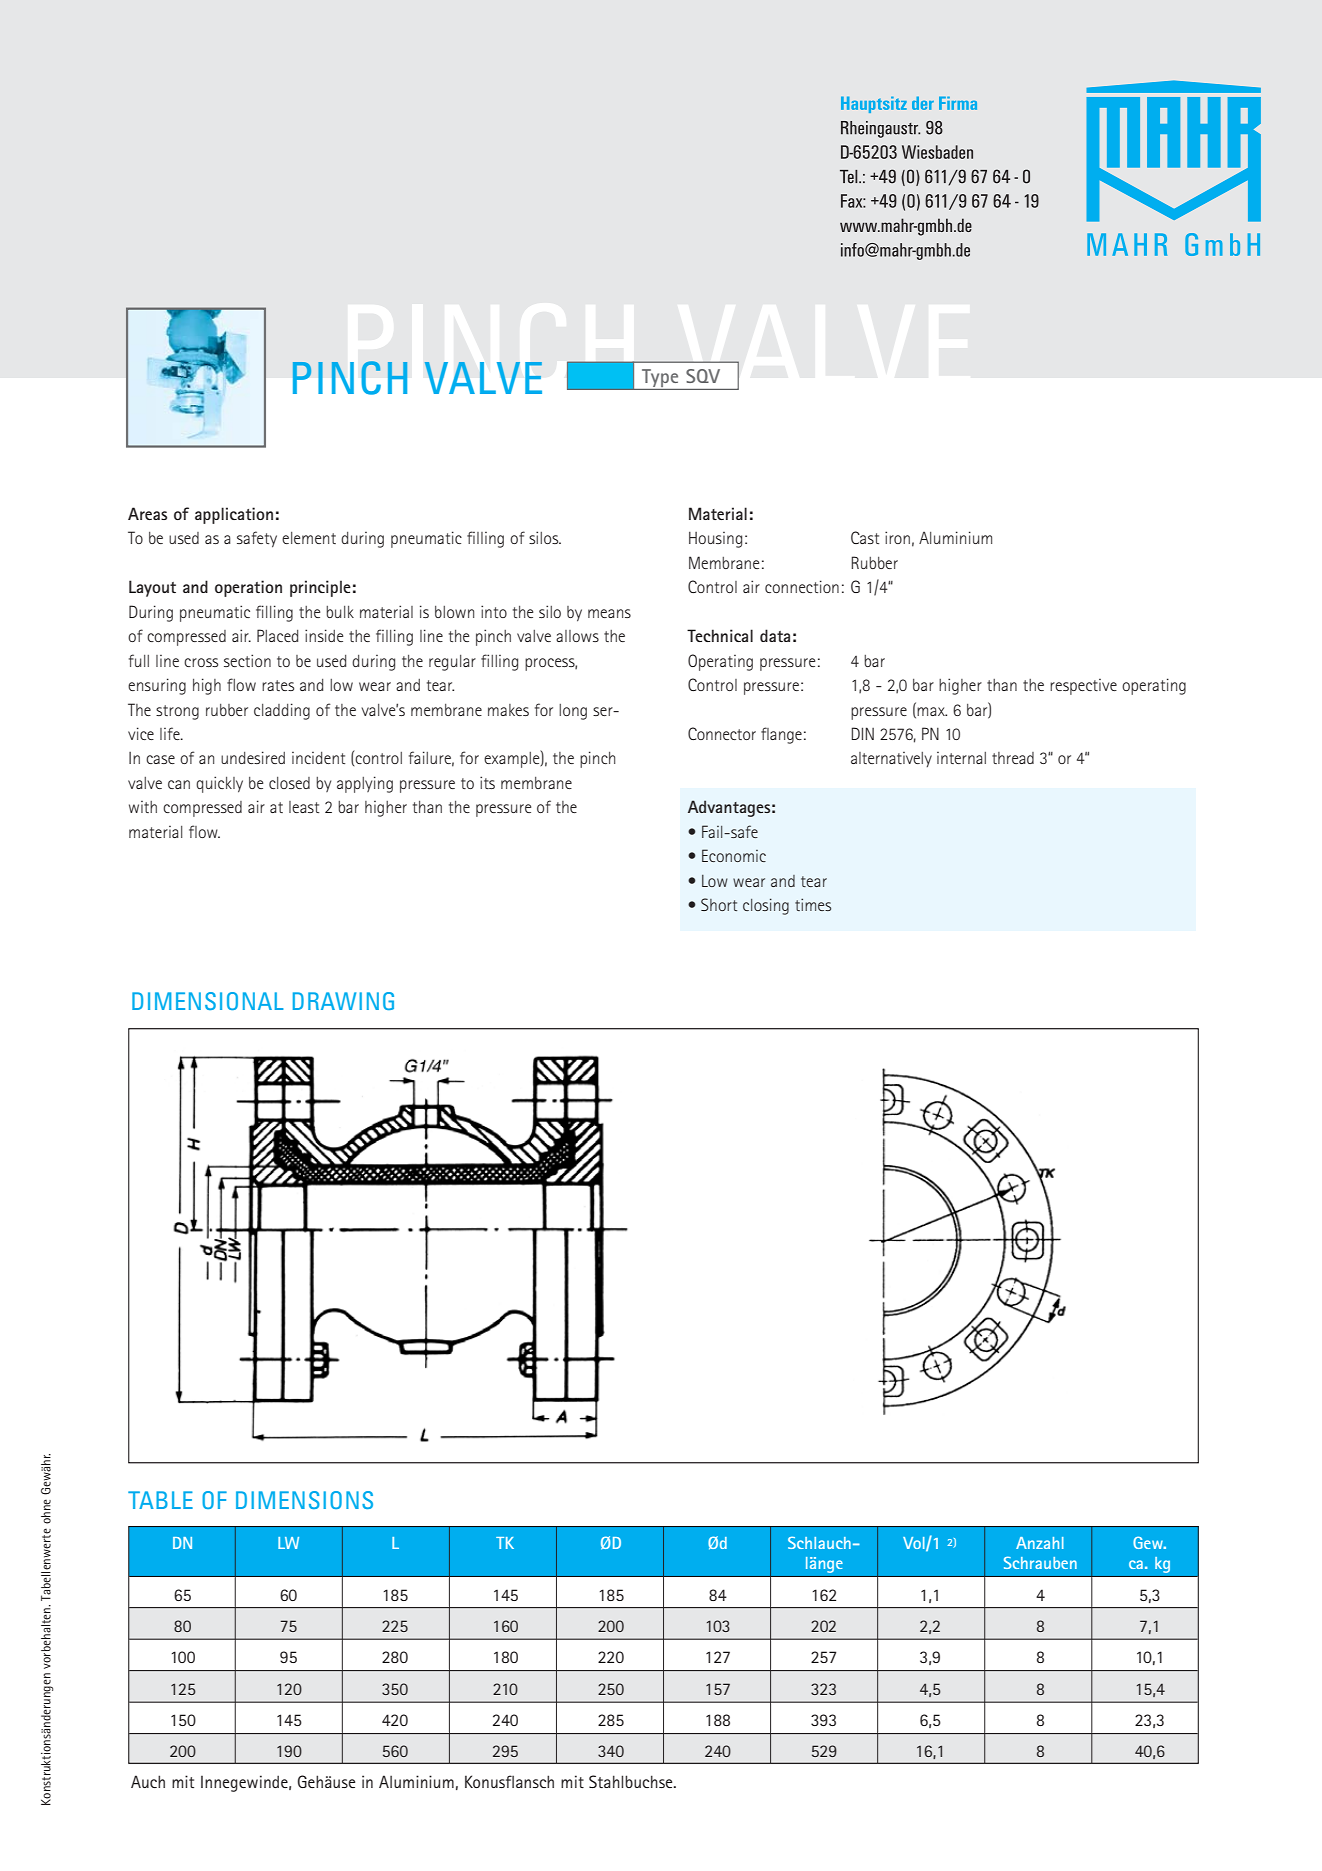 Image resolution: width=1322 pixels, height=1871 pixels. What do you see at coordinates (766, 906) in the screenshot?
I see `closing` at bounding box center [766, 906].
